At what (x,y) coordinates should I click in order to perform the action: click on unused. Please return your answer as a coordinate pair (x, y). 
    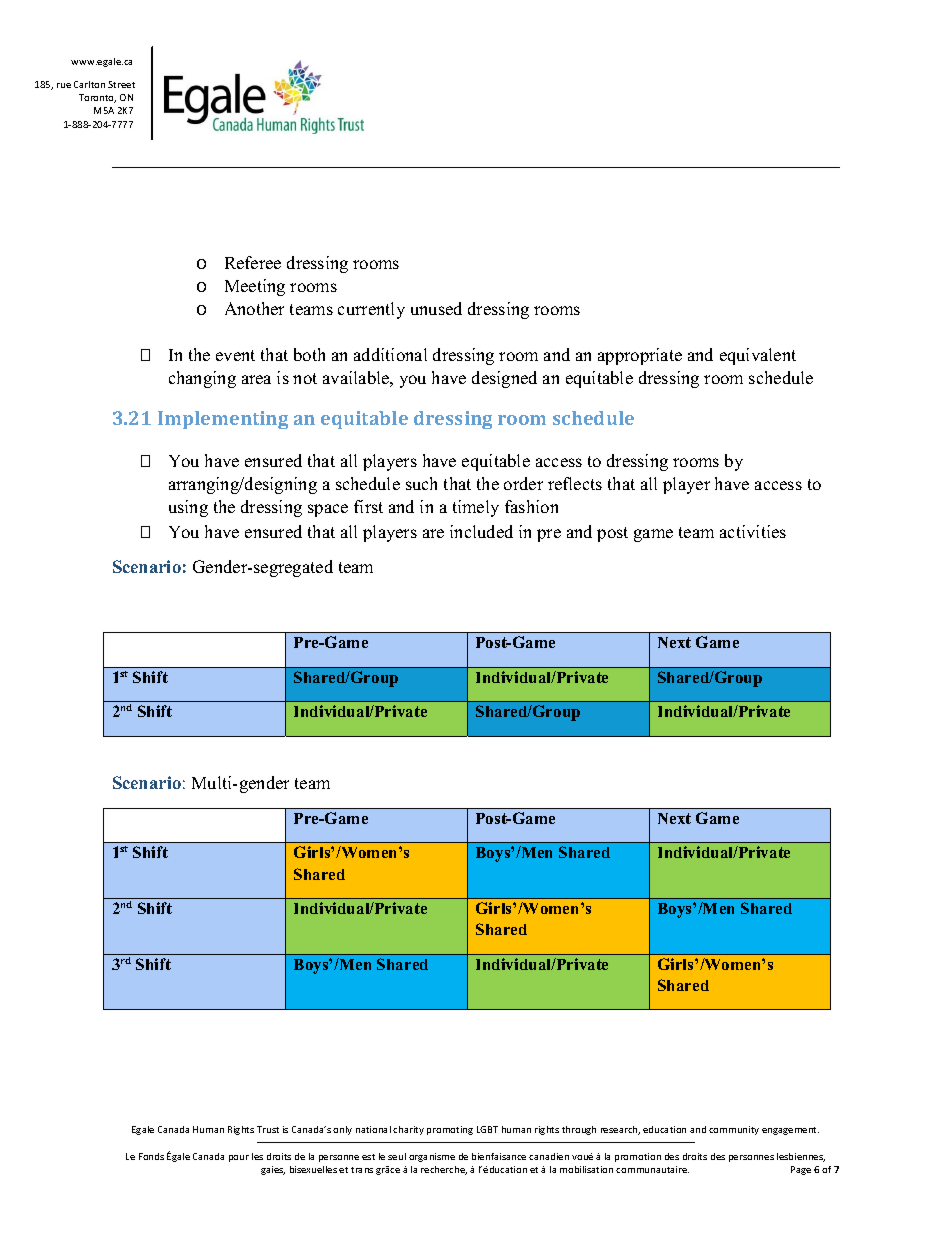
    Looking at the image, I should click on (436, 308).
